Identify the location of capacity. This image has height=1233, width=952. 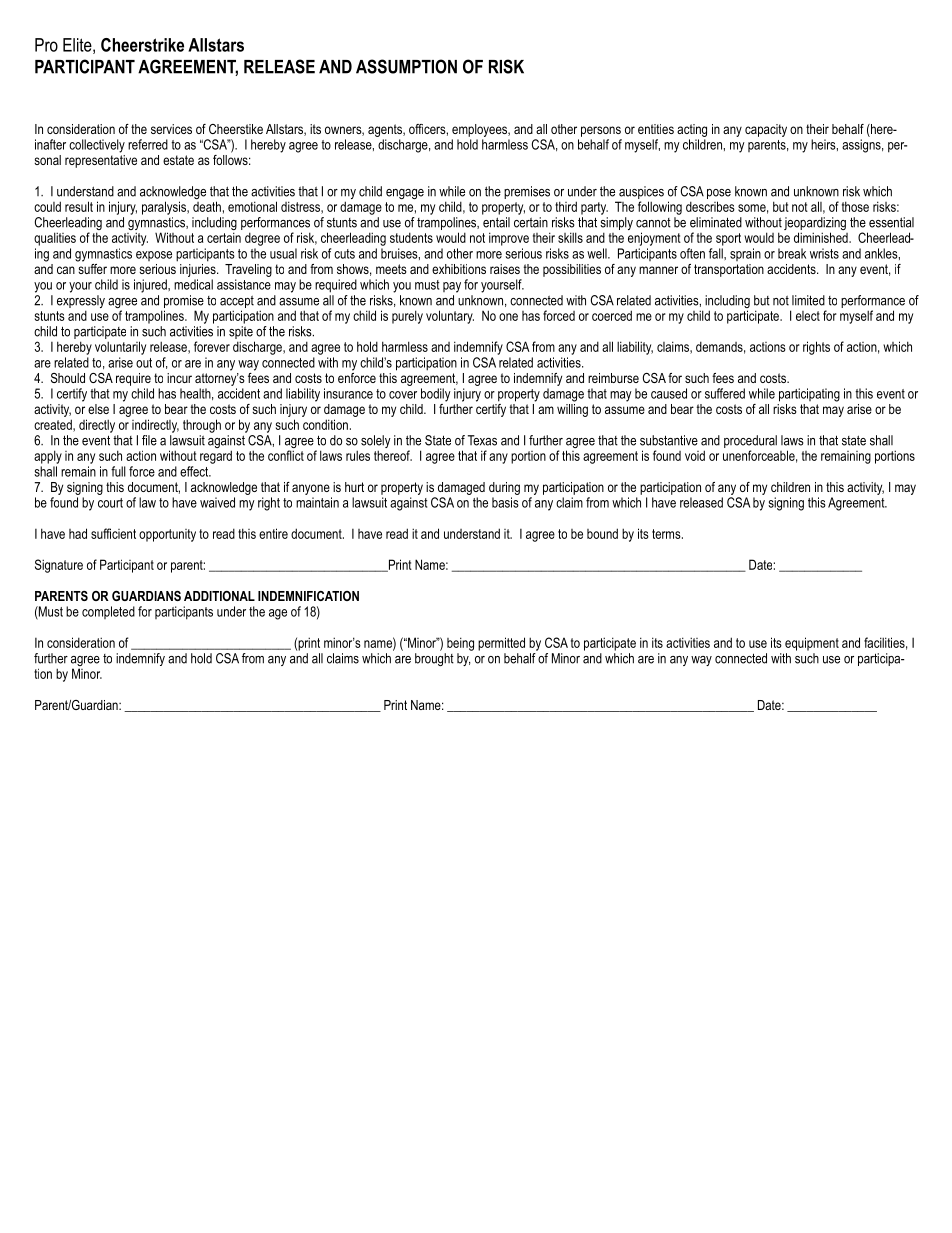
(766, 130).
